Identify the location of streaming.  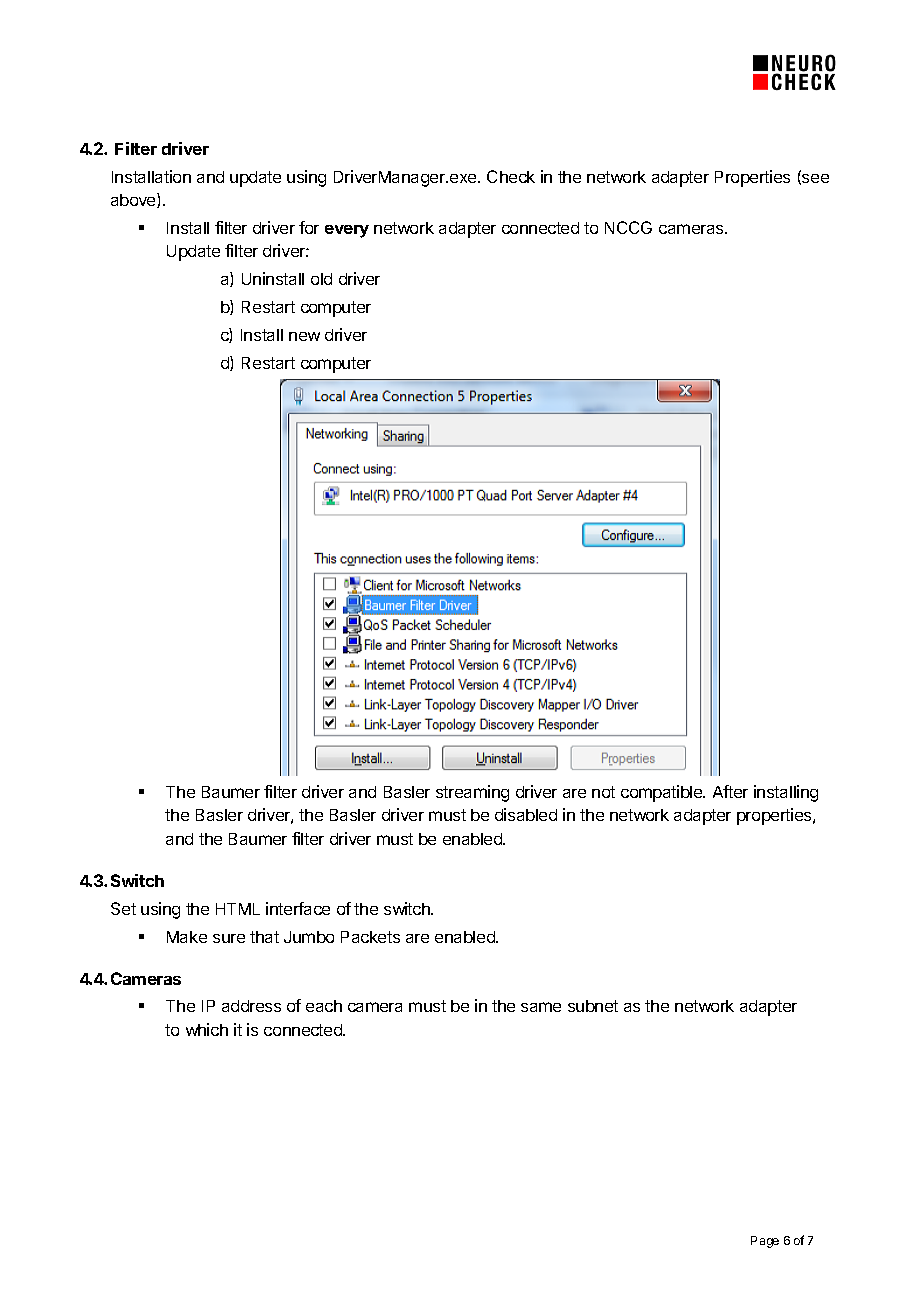
(472, 793).
